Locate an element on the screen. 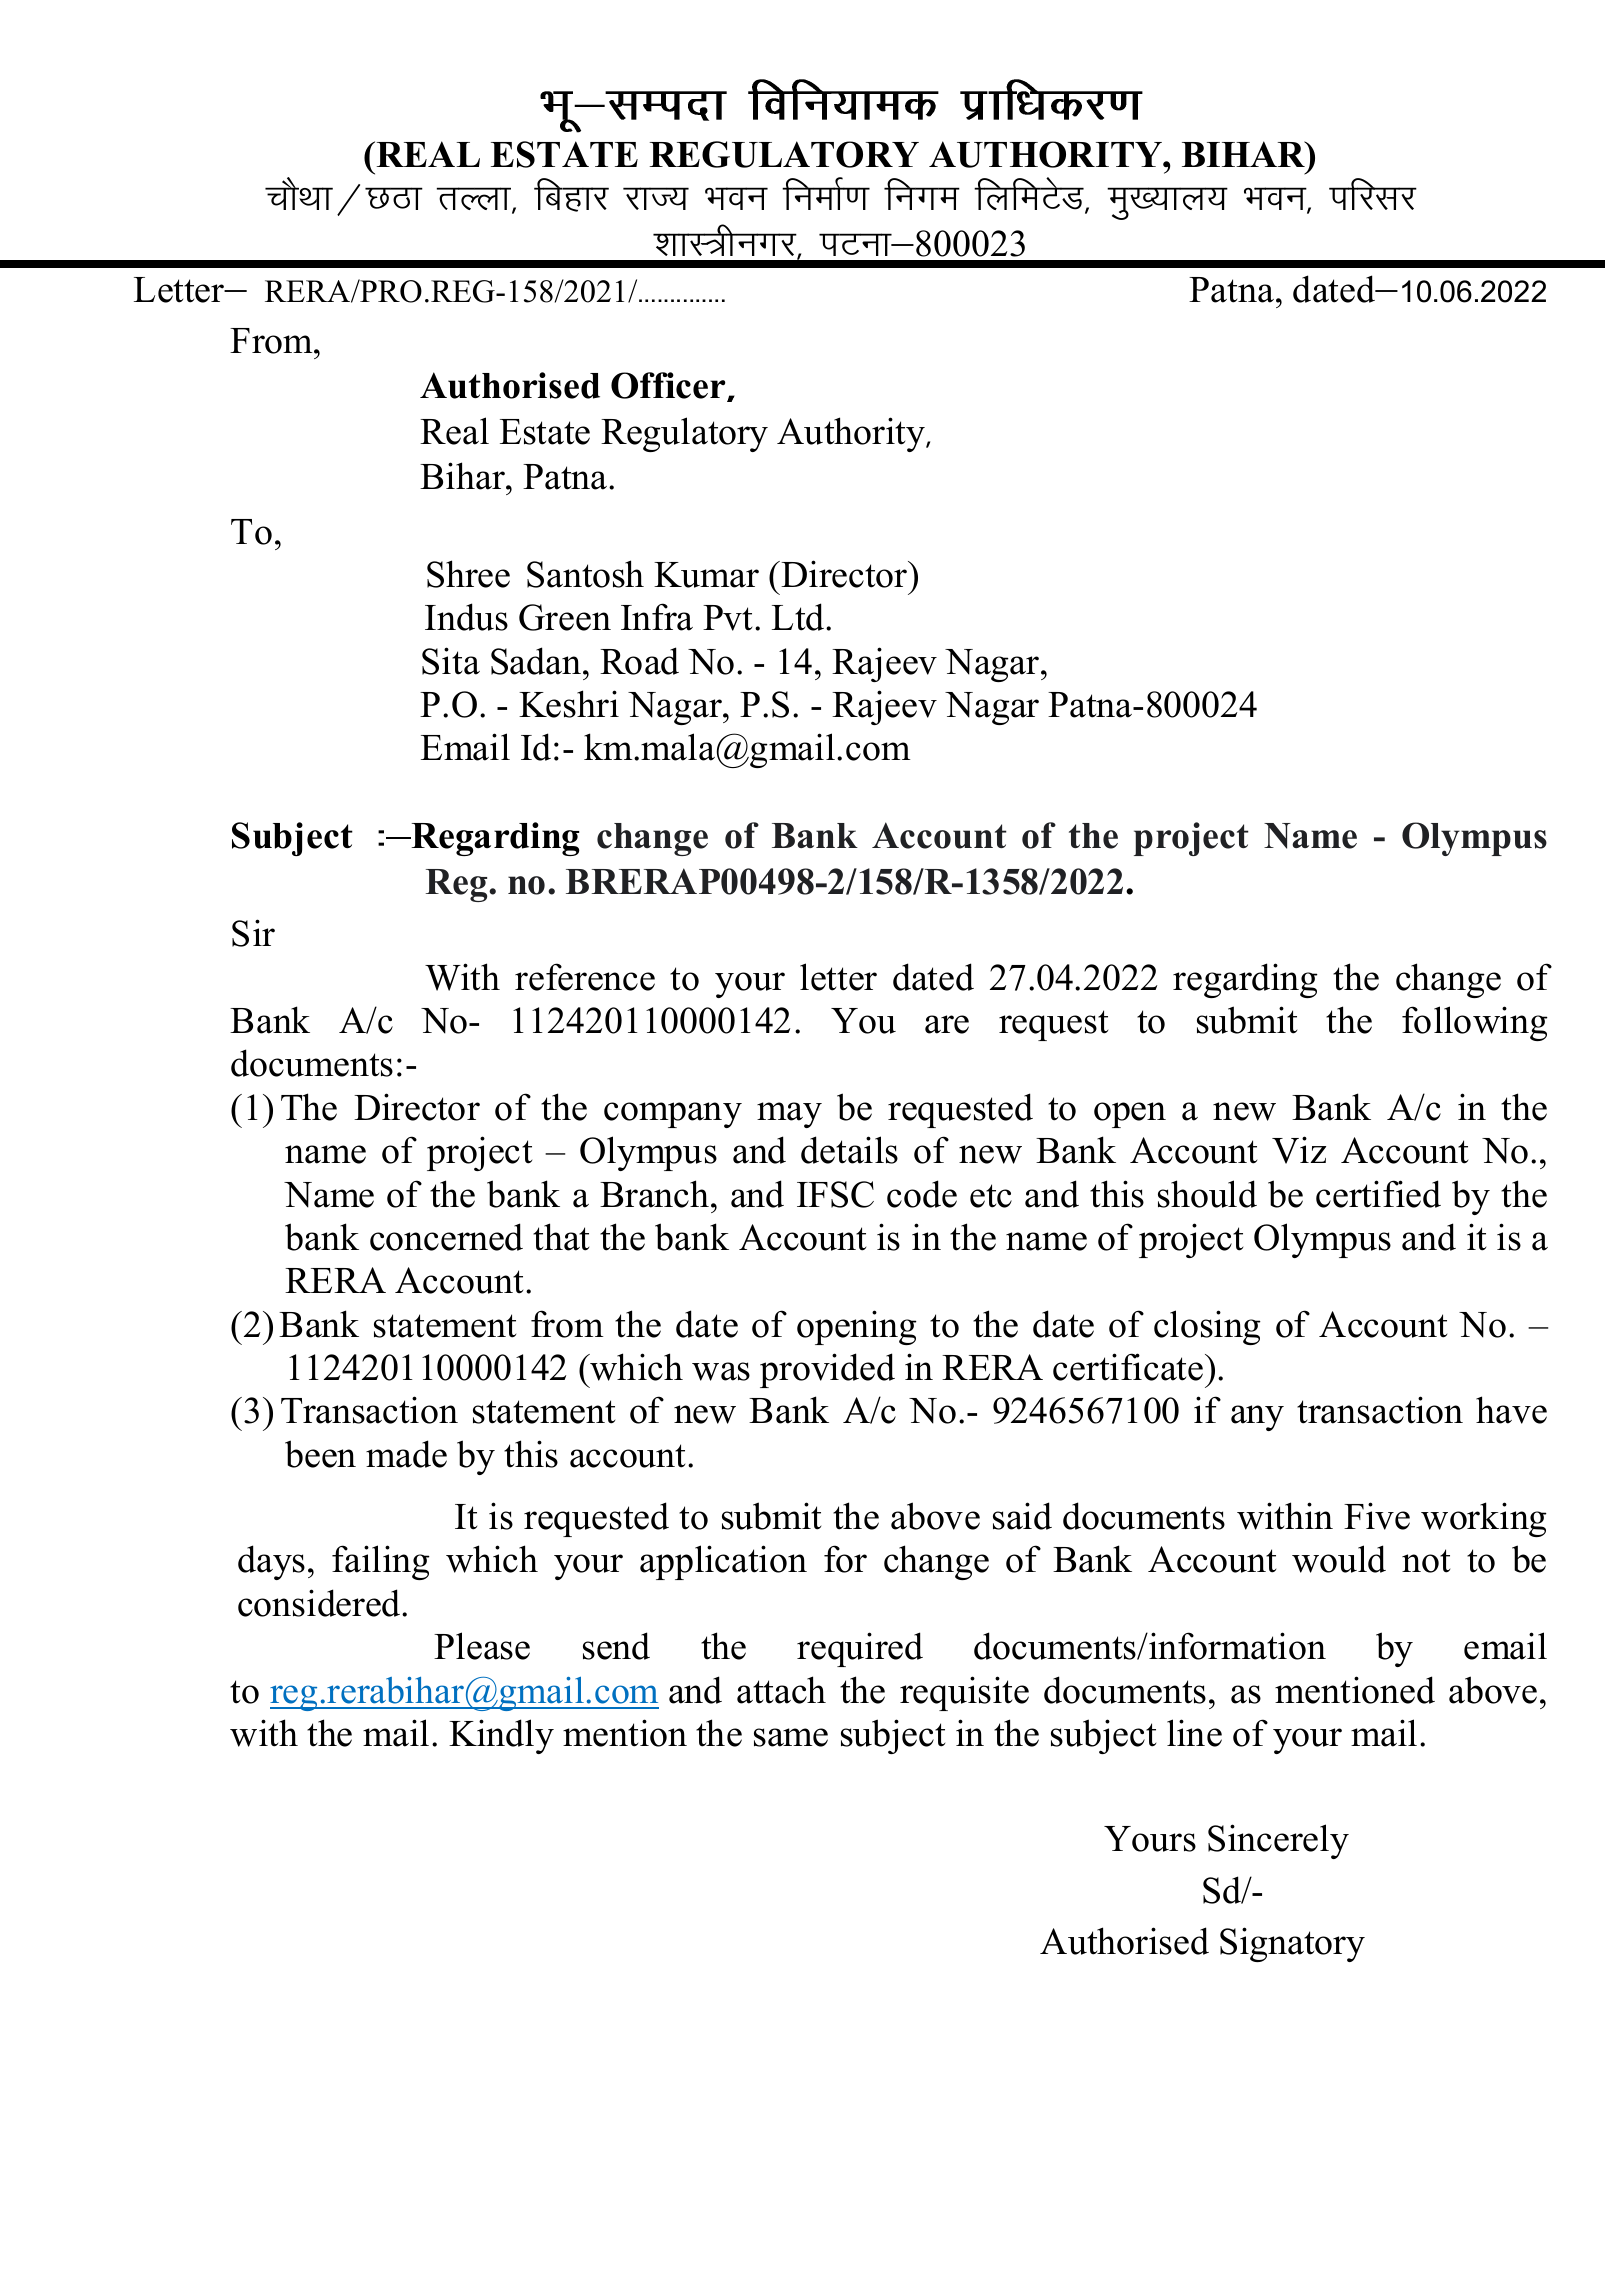 Image resolution: width=1605 pixels, height=2270 pixels. Kindly is located at coordinates (501, 1736).
